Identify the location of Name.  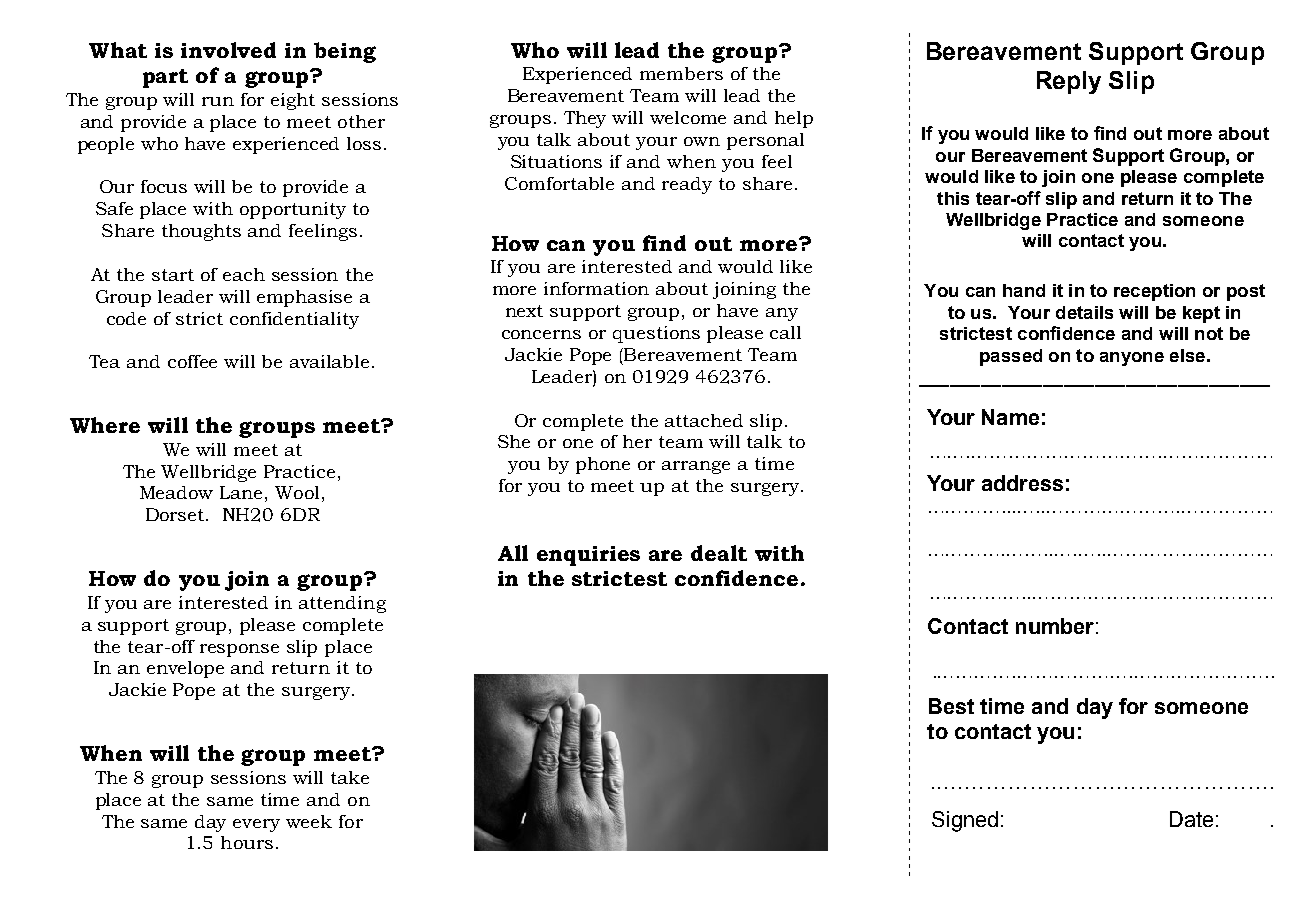
(1010, 417).
